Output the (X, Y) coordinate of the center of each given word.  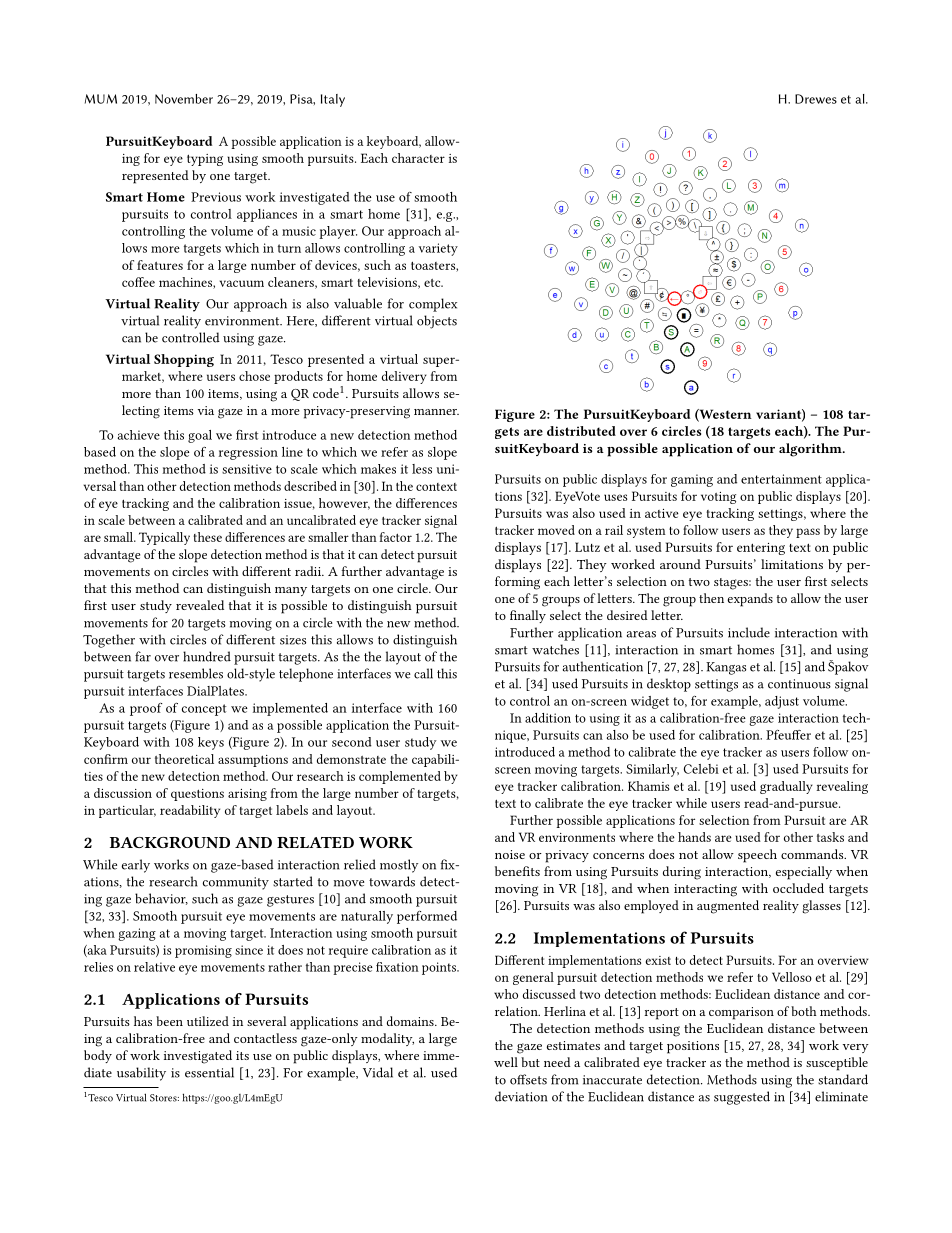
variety (438, 249)
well (506, 1062)
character (418, 158)
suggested (742, 1098)
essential (209, 1072)
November (184, 99)
